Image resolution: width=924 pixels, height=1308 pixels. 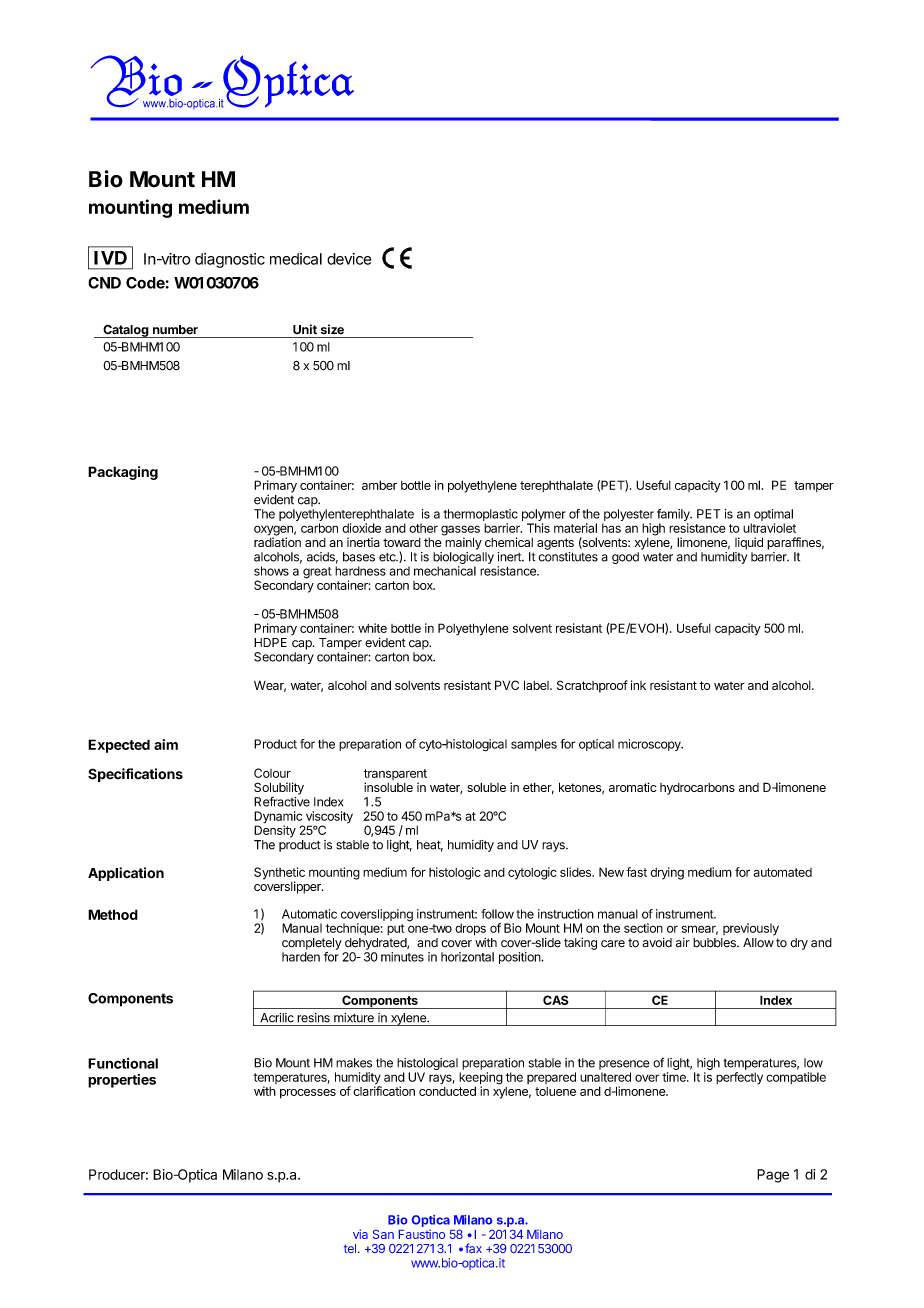 I want to click on device, so click(x=349, y=259).
